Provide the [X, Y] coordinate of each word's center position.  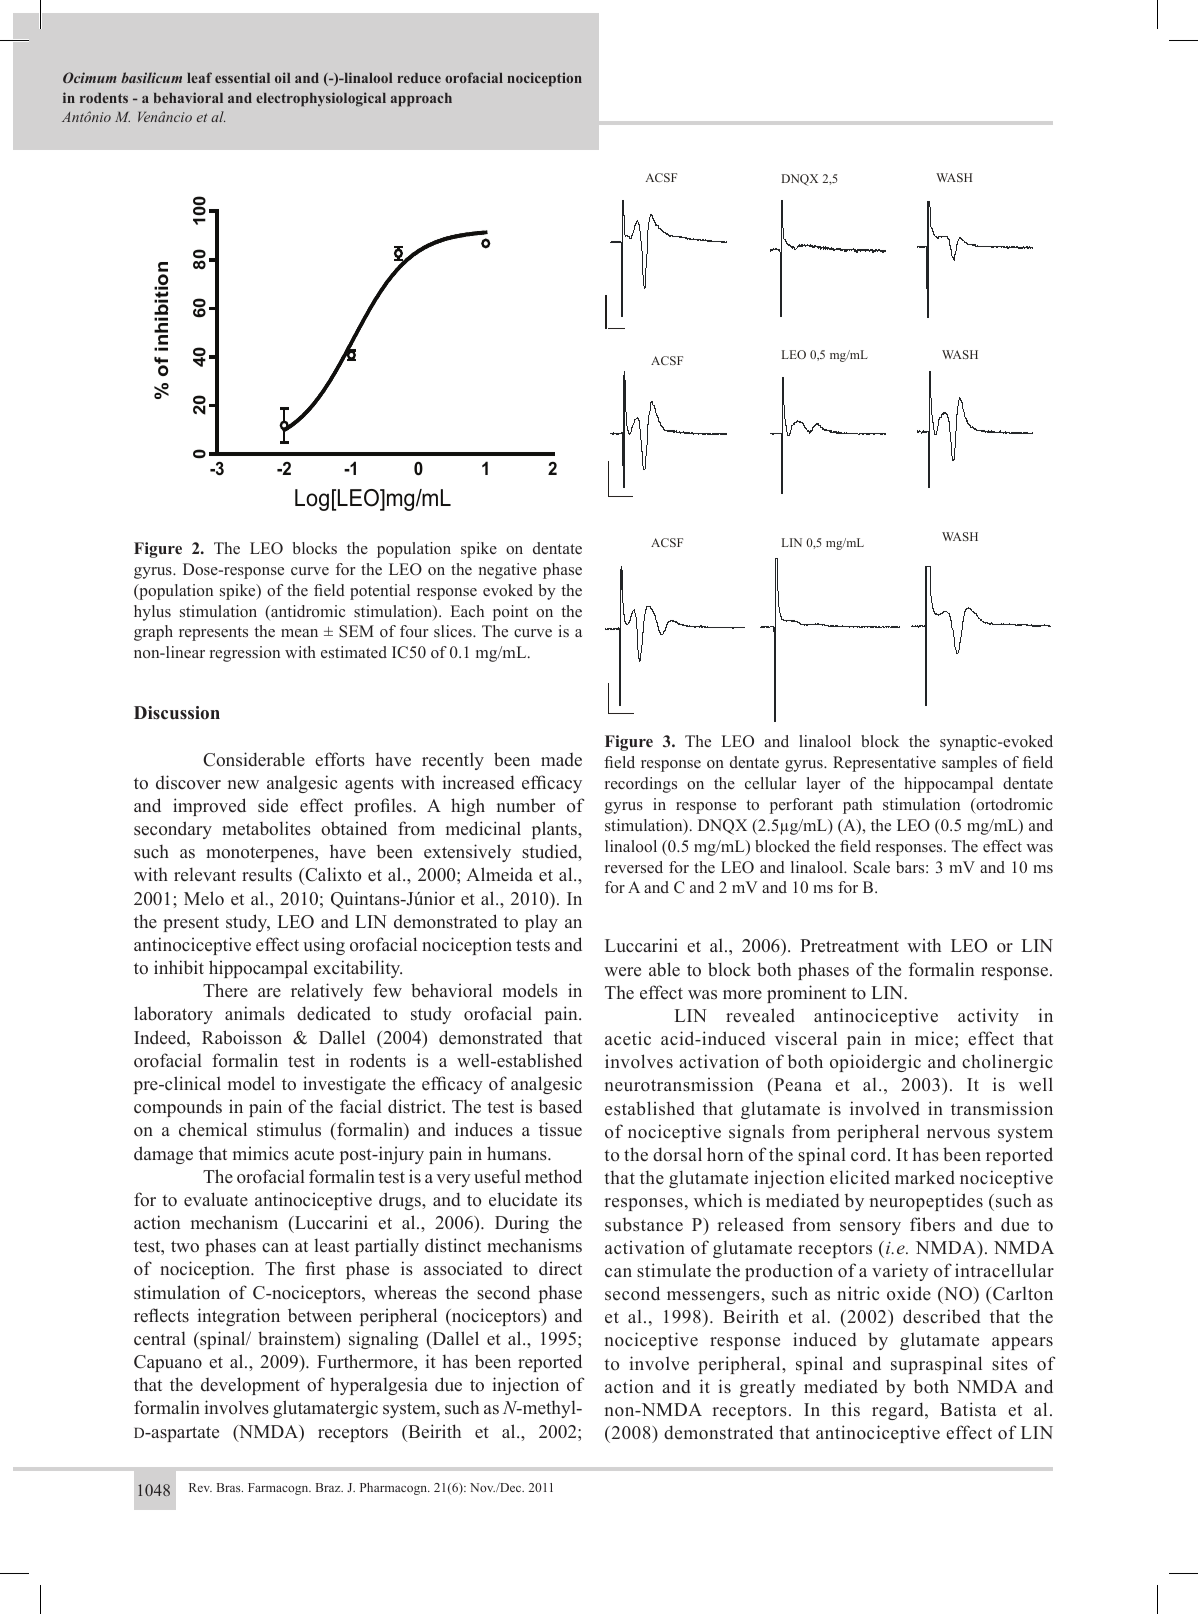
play [541, 923]
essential [242, 77]
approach [421, 100]
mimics [261, 1153]
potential [380, 592]
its [573, 1199]
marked [925, 1177]
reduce [419, 78]
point [510, 613]
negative [508, 571]
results [267, 874]
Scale [872, 867]
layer [823, 785]
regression [245, 654]
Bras [230, 1487]
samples [969, 764]
